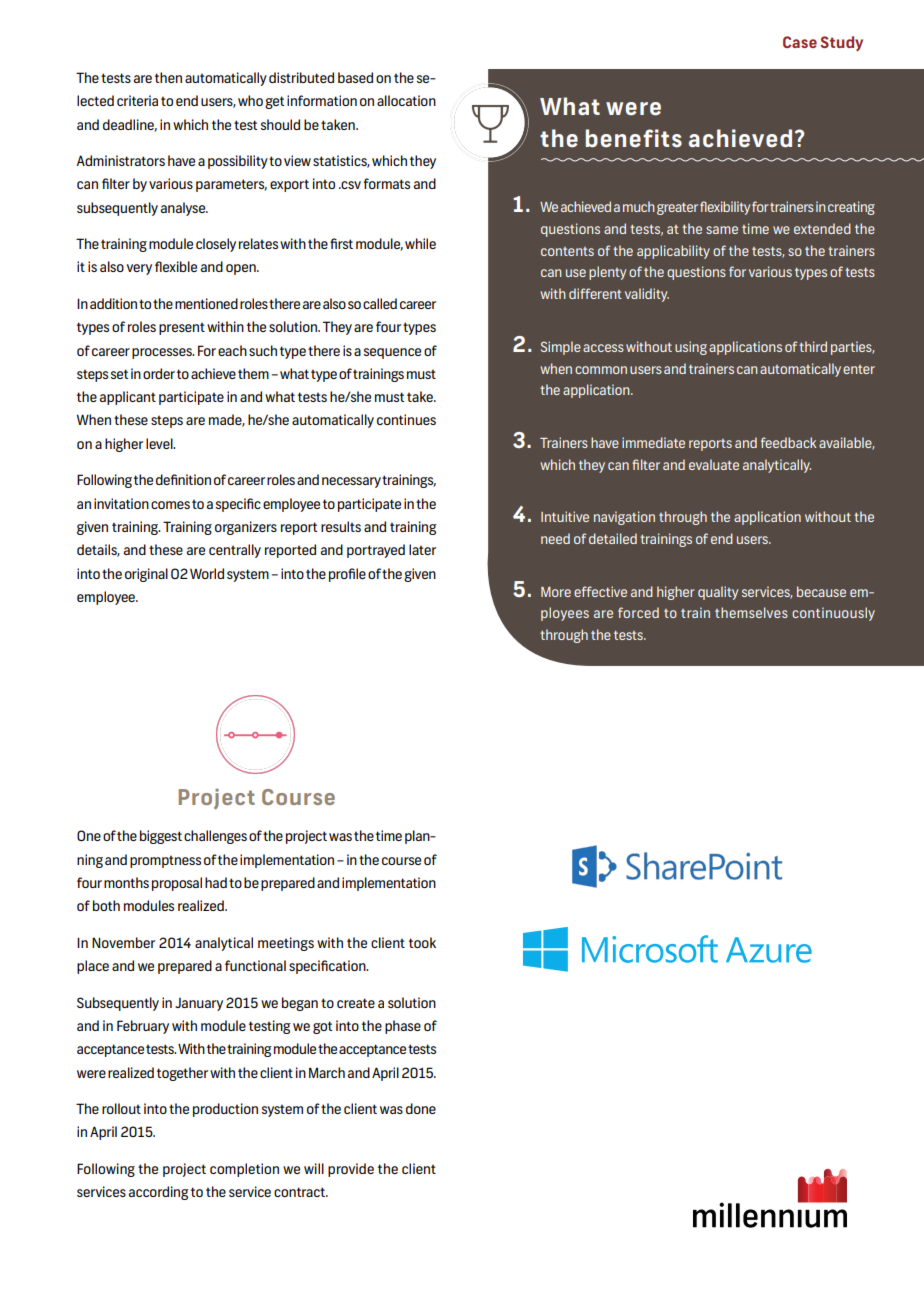 Image resolution: width=924 pixels, height=1308 pixels. Describe the element at coordinates (406, 100) in the screenshot. I see `allocation` at that location.
